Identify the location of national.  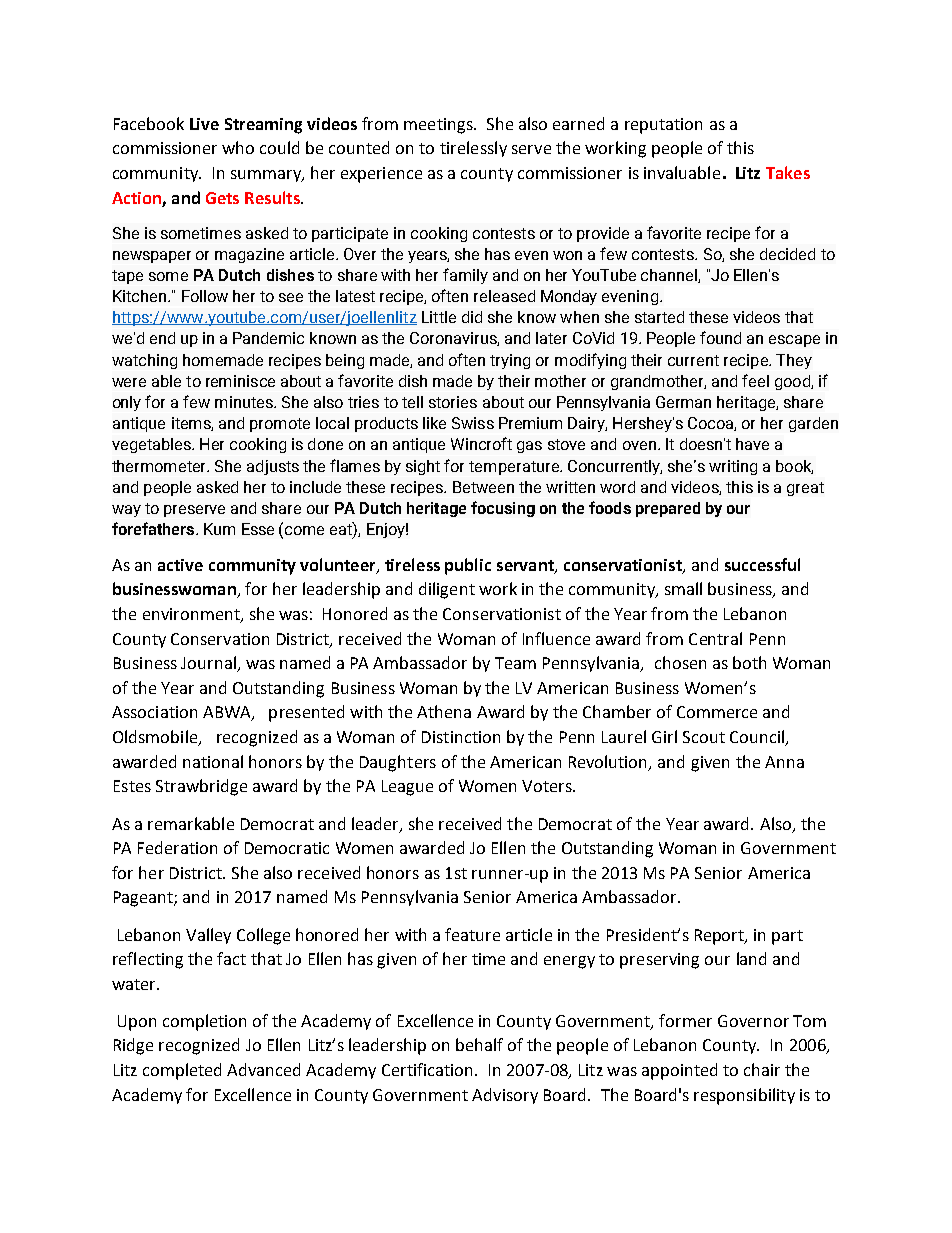
(213, 761).
